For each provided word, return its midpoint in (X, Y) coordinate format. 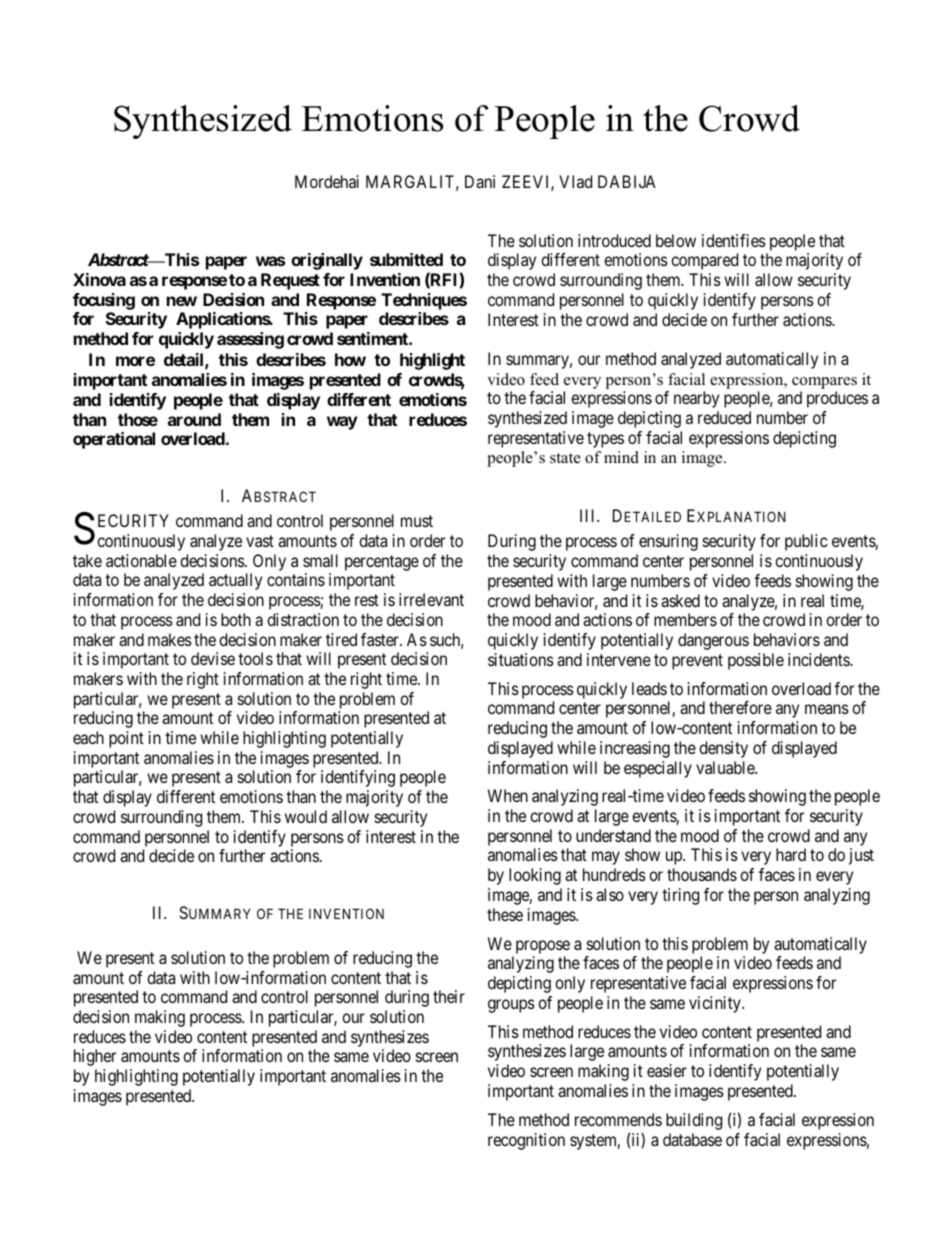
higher (95, 1057)
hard (791, 854)
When (508, 795)
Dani (480, 181)
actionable (141, 560)
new (182, 301)
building (694, 1121)
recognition (526, 1141)
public (806, 542)
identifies (734, 240)
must (417, 521)
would (306, 816)
